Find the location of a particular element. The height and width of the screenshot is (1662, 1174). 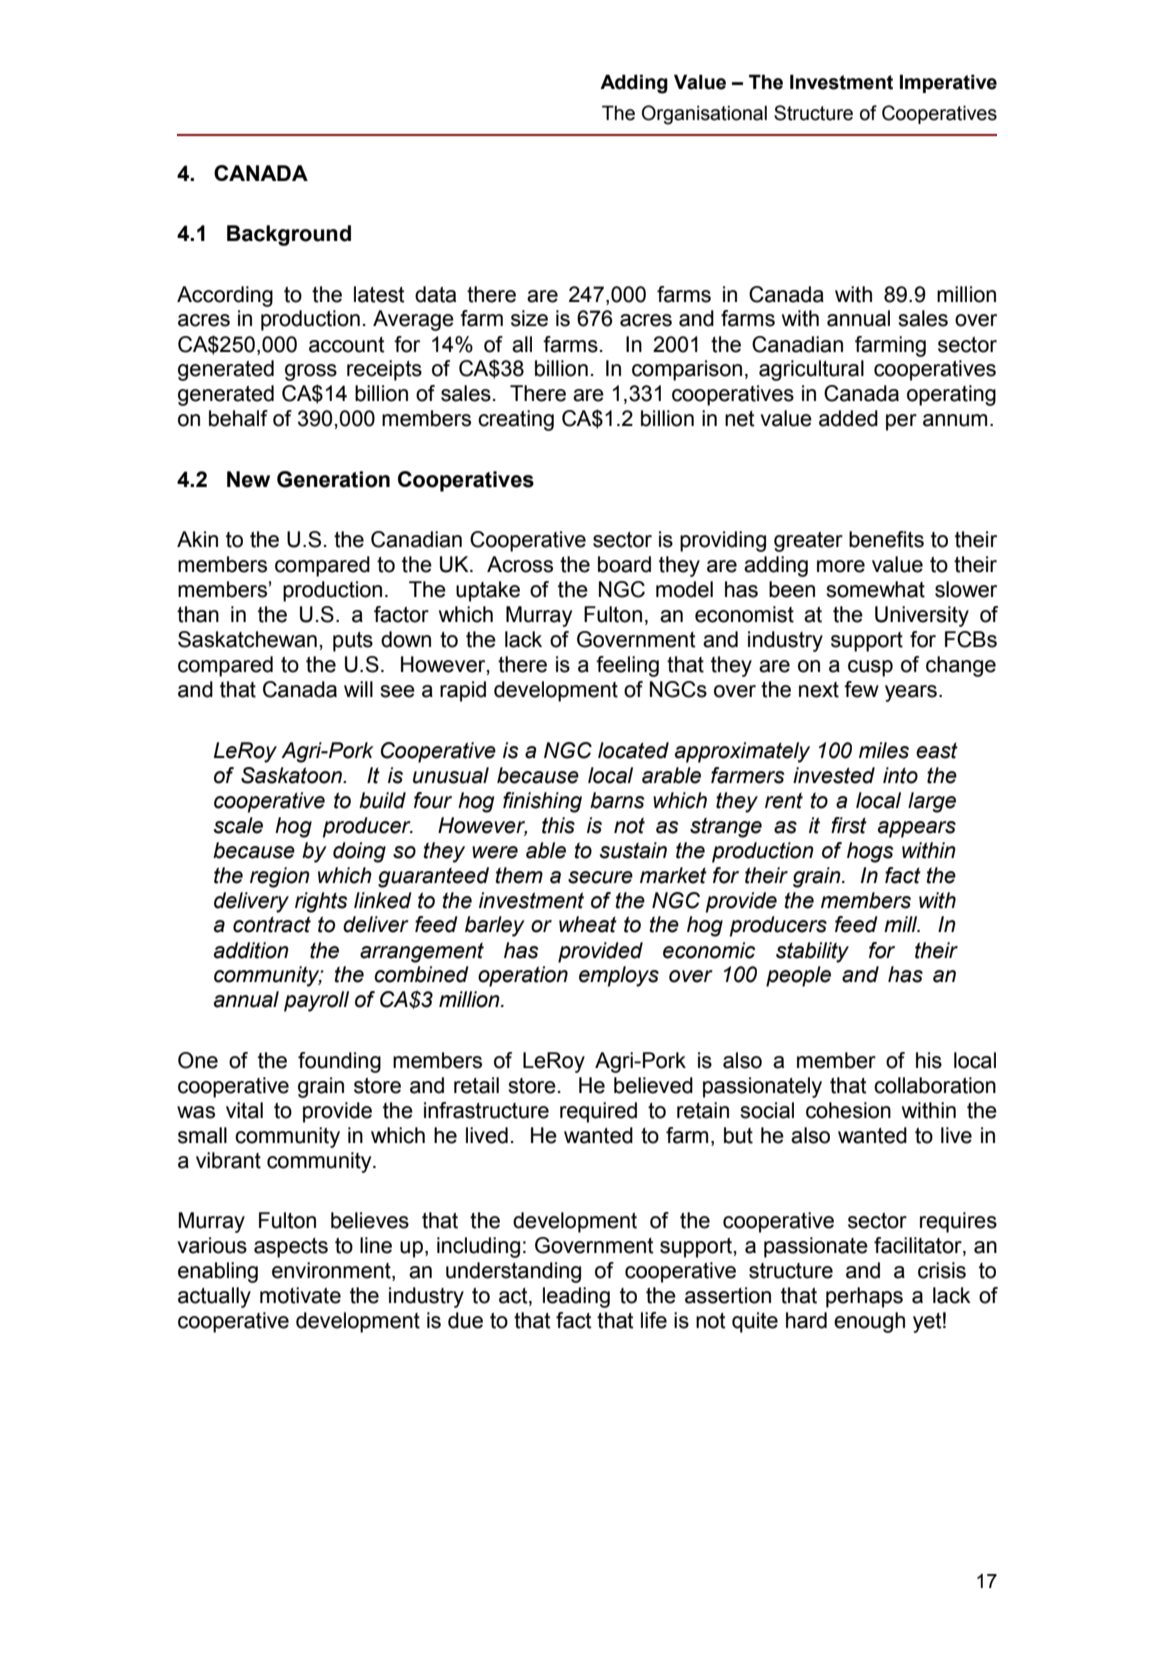

added is located at coordinates (848, 418).
